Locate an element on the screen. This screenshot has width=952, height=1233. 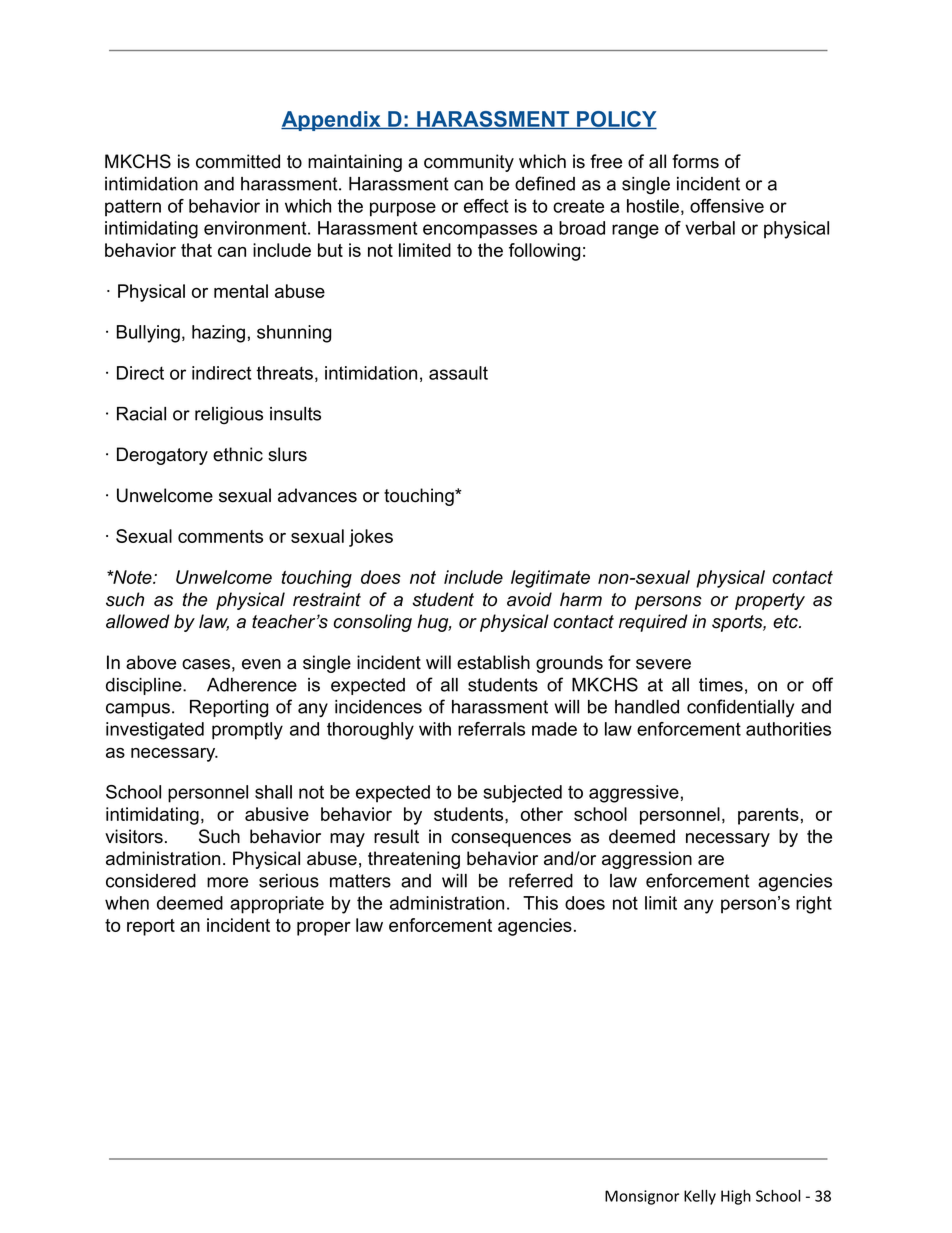
forms is located at coordinates (695, 161).
